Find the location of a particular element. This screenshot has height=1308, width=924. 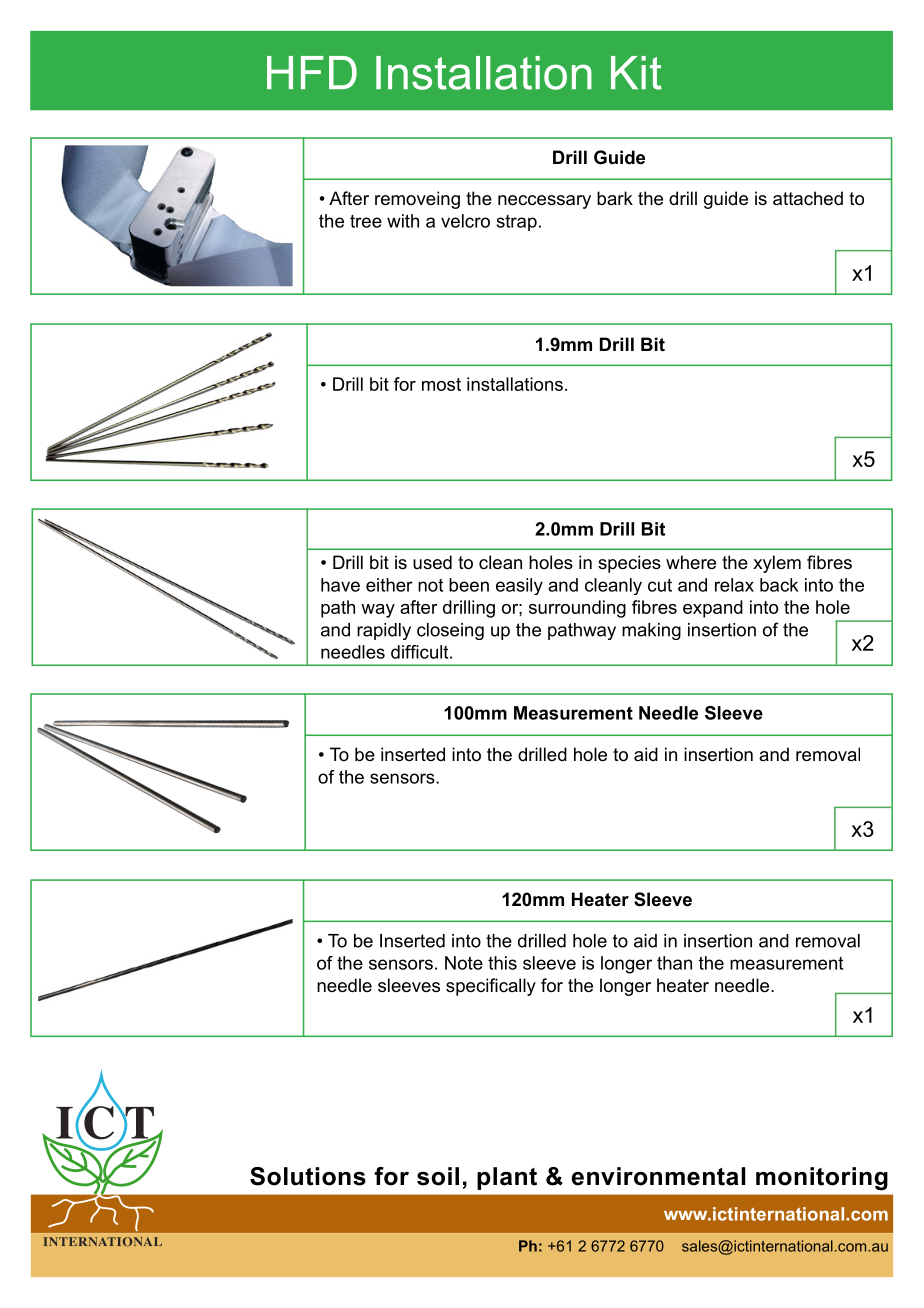

than is located at coordinates (674, 963).
